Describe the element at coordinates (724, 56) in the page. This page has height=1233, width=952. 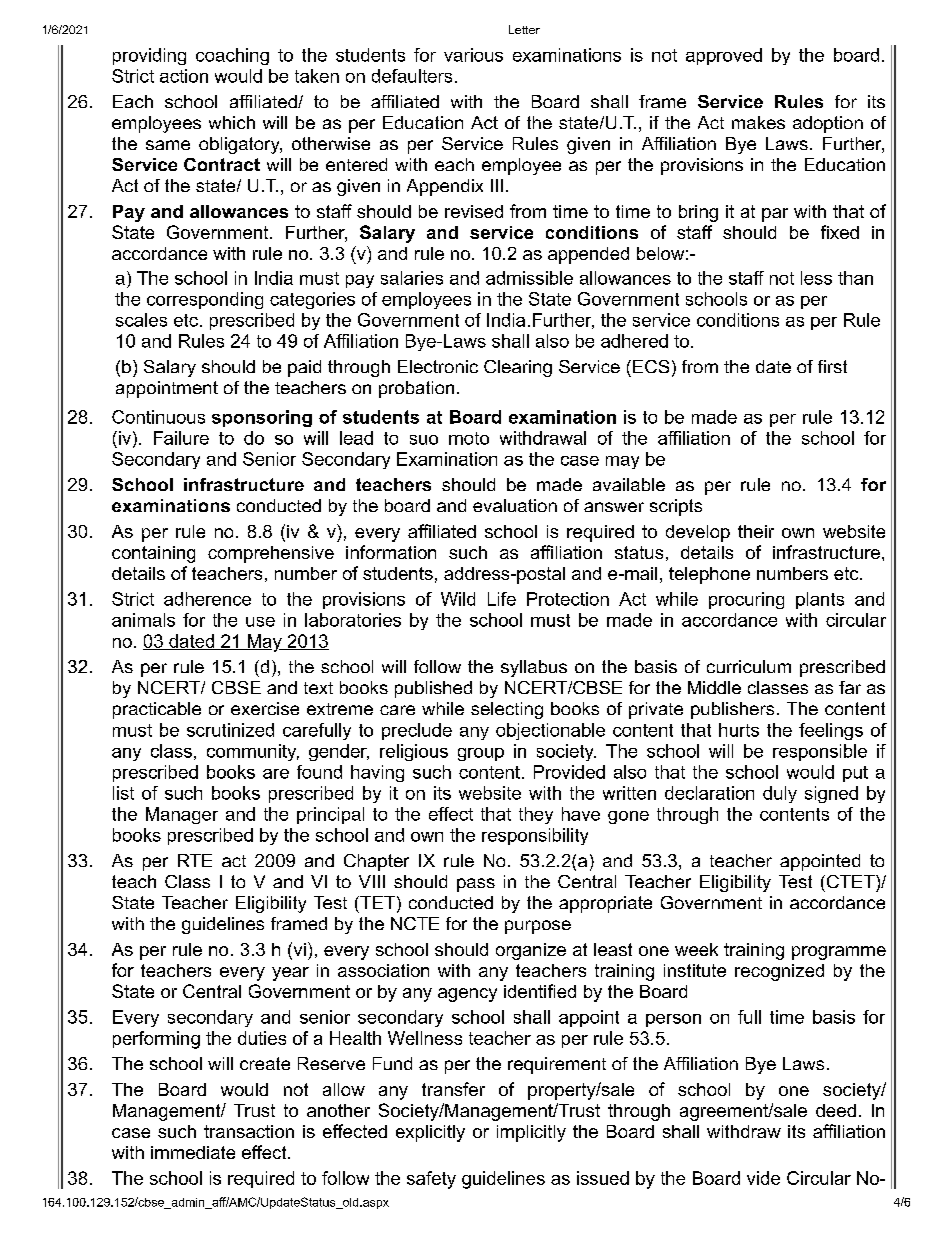
I see `approved` at that location.
